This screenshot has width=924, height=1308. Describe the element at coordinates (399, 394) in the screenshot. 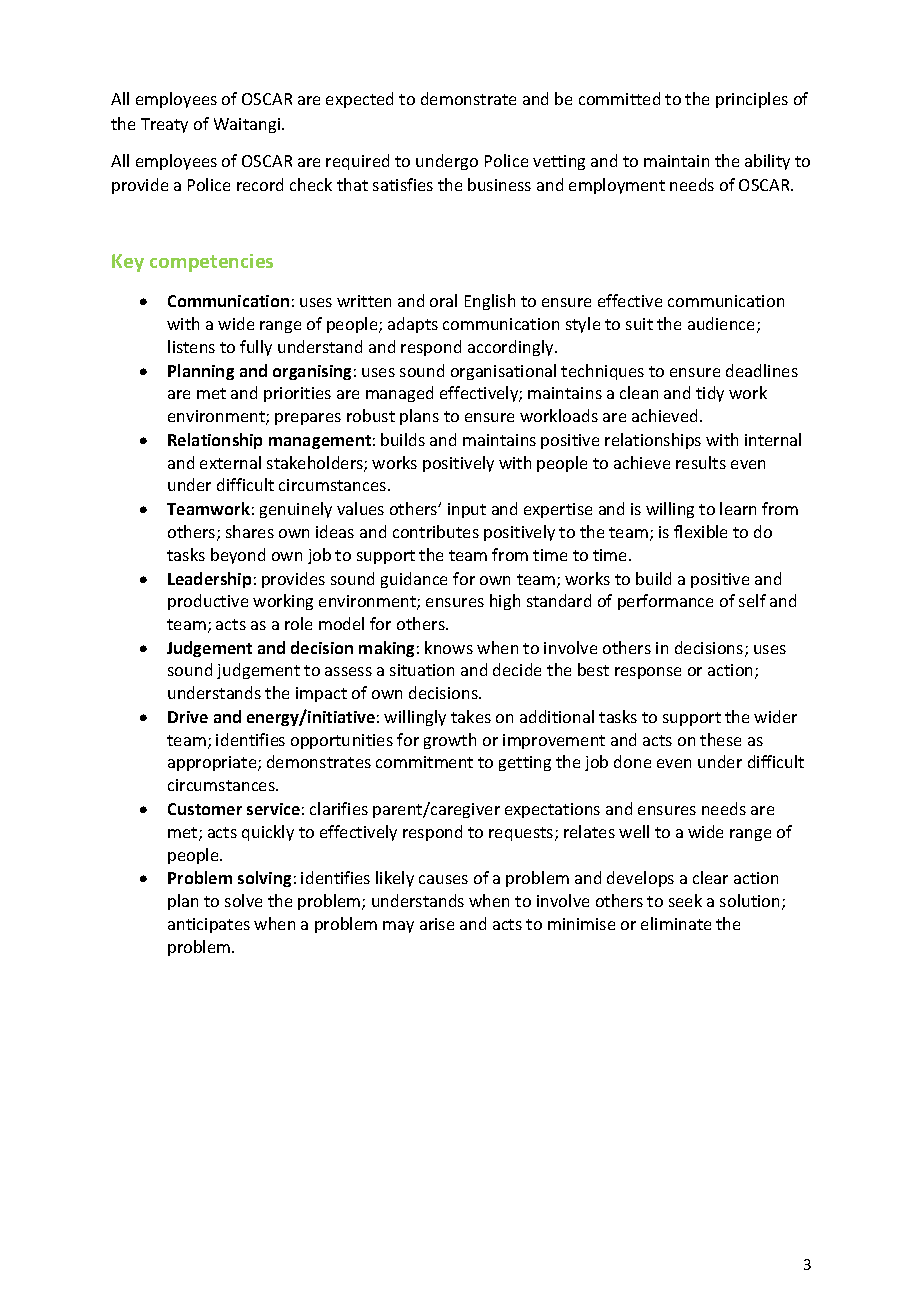

I see `managed` at that location.
